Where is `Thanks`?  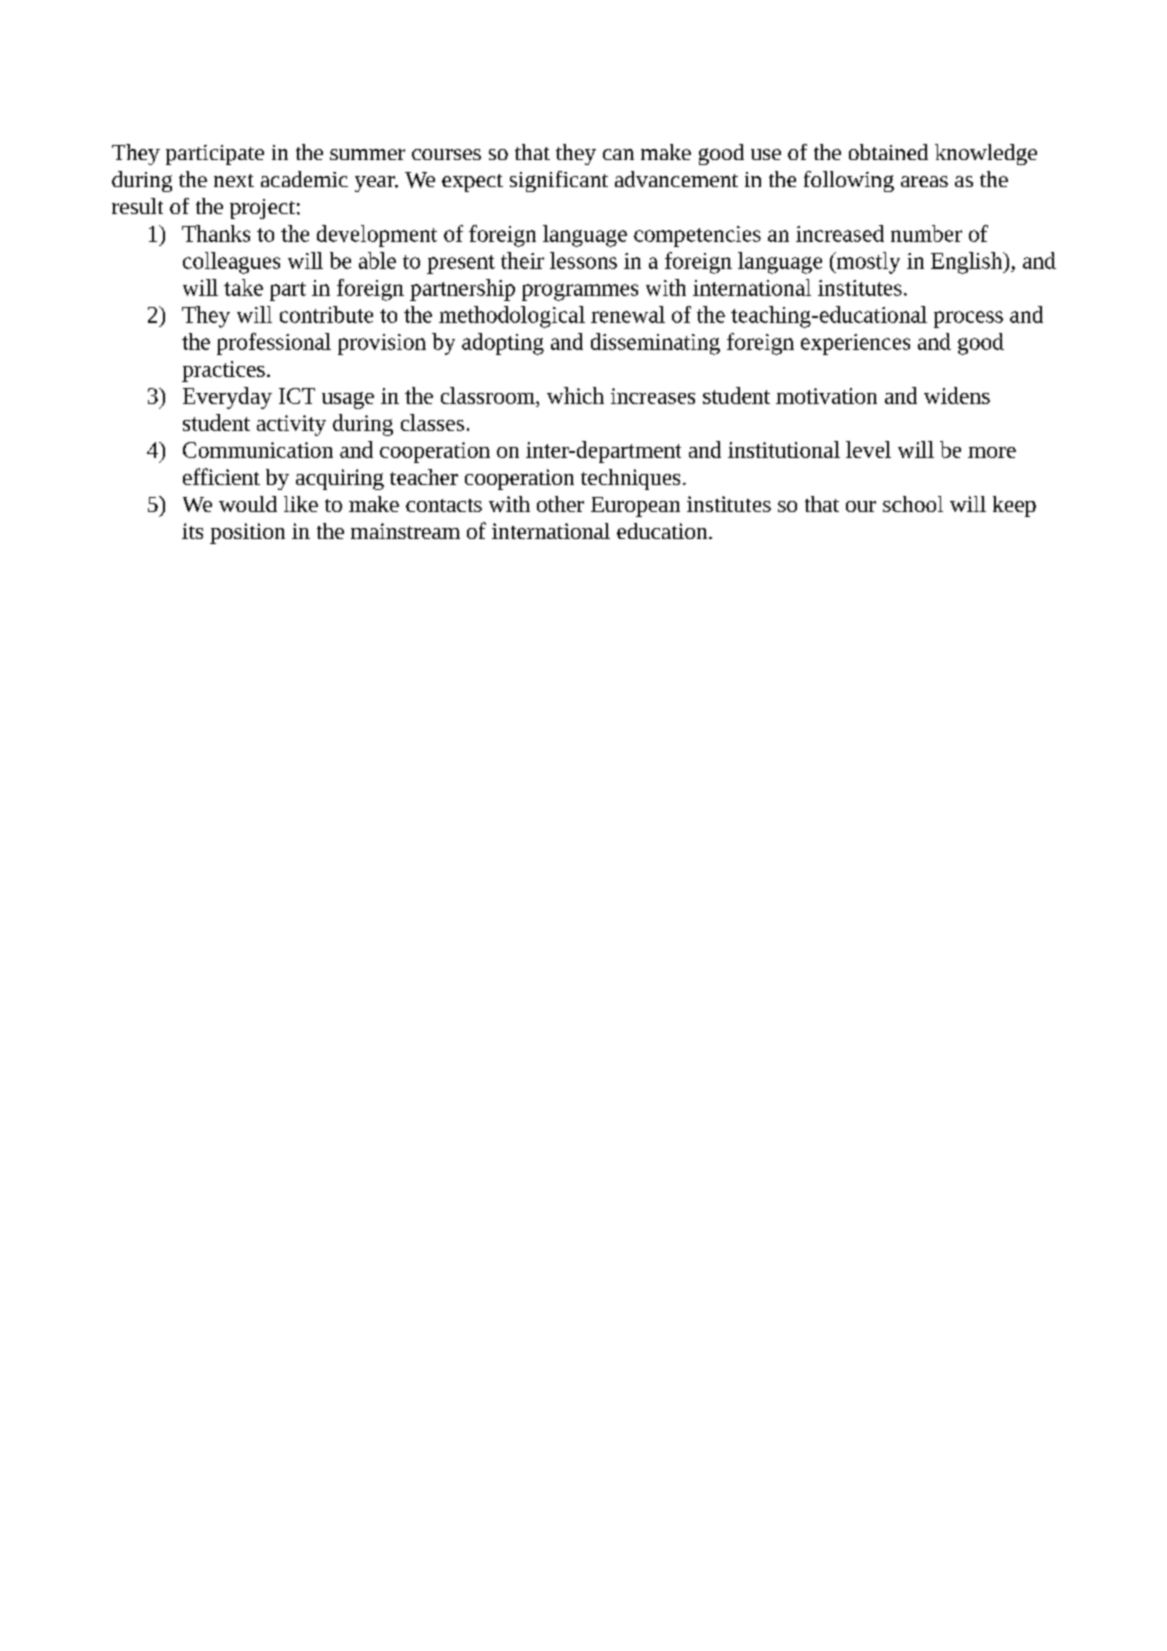 Thanks is located at coordinates (216, 233).
